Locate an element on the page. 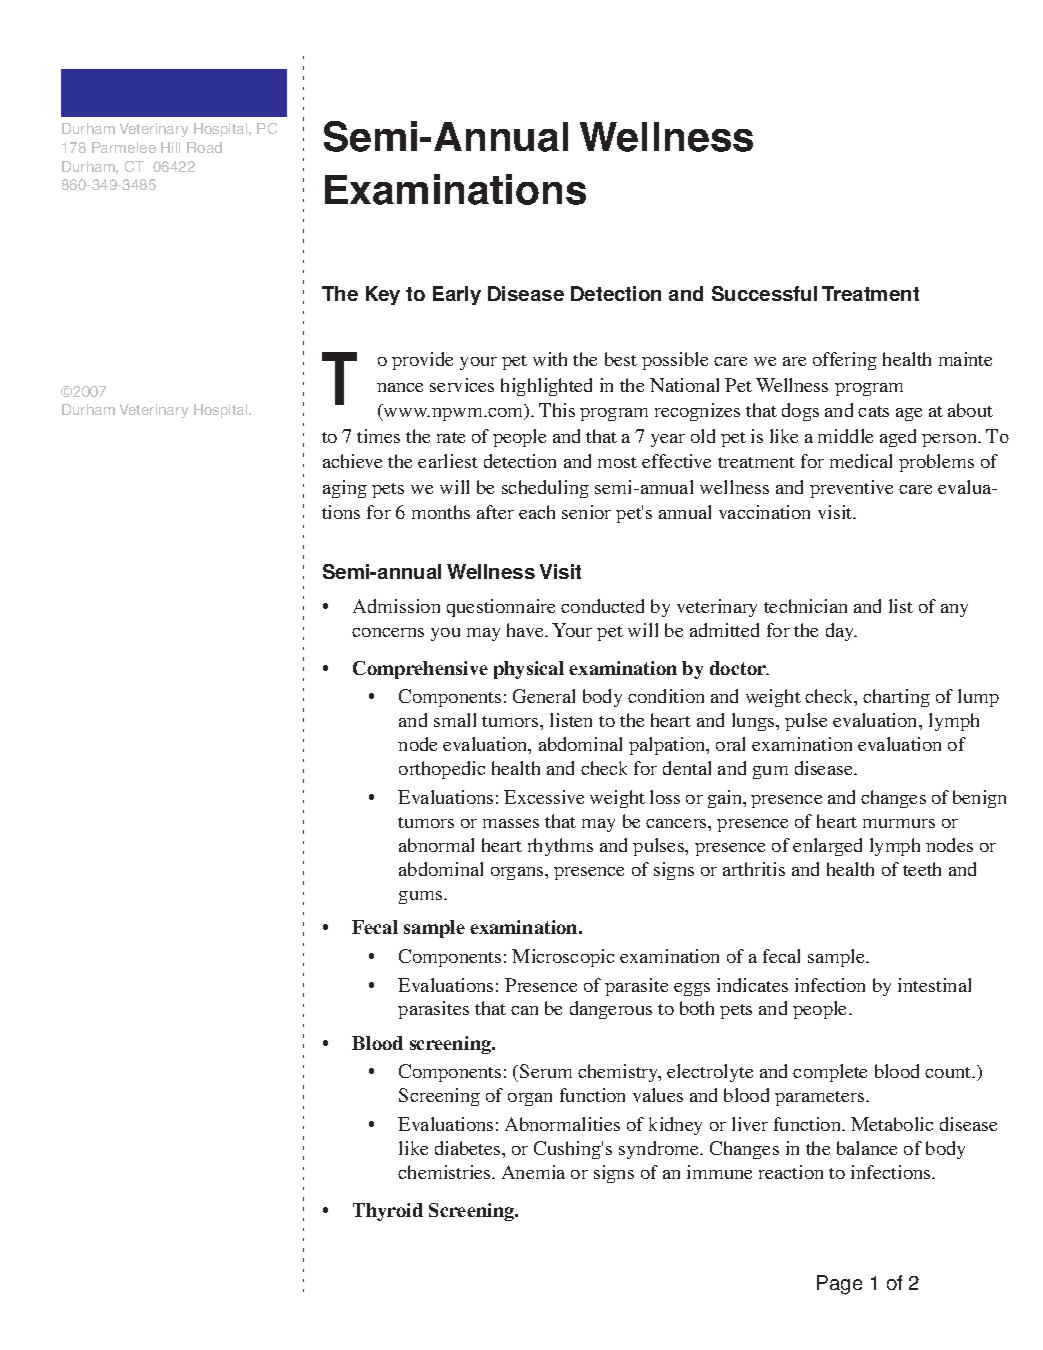 The image size is (1043, 1350). Thyroid is located at coordinates (388, 1212).
